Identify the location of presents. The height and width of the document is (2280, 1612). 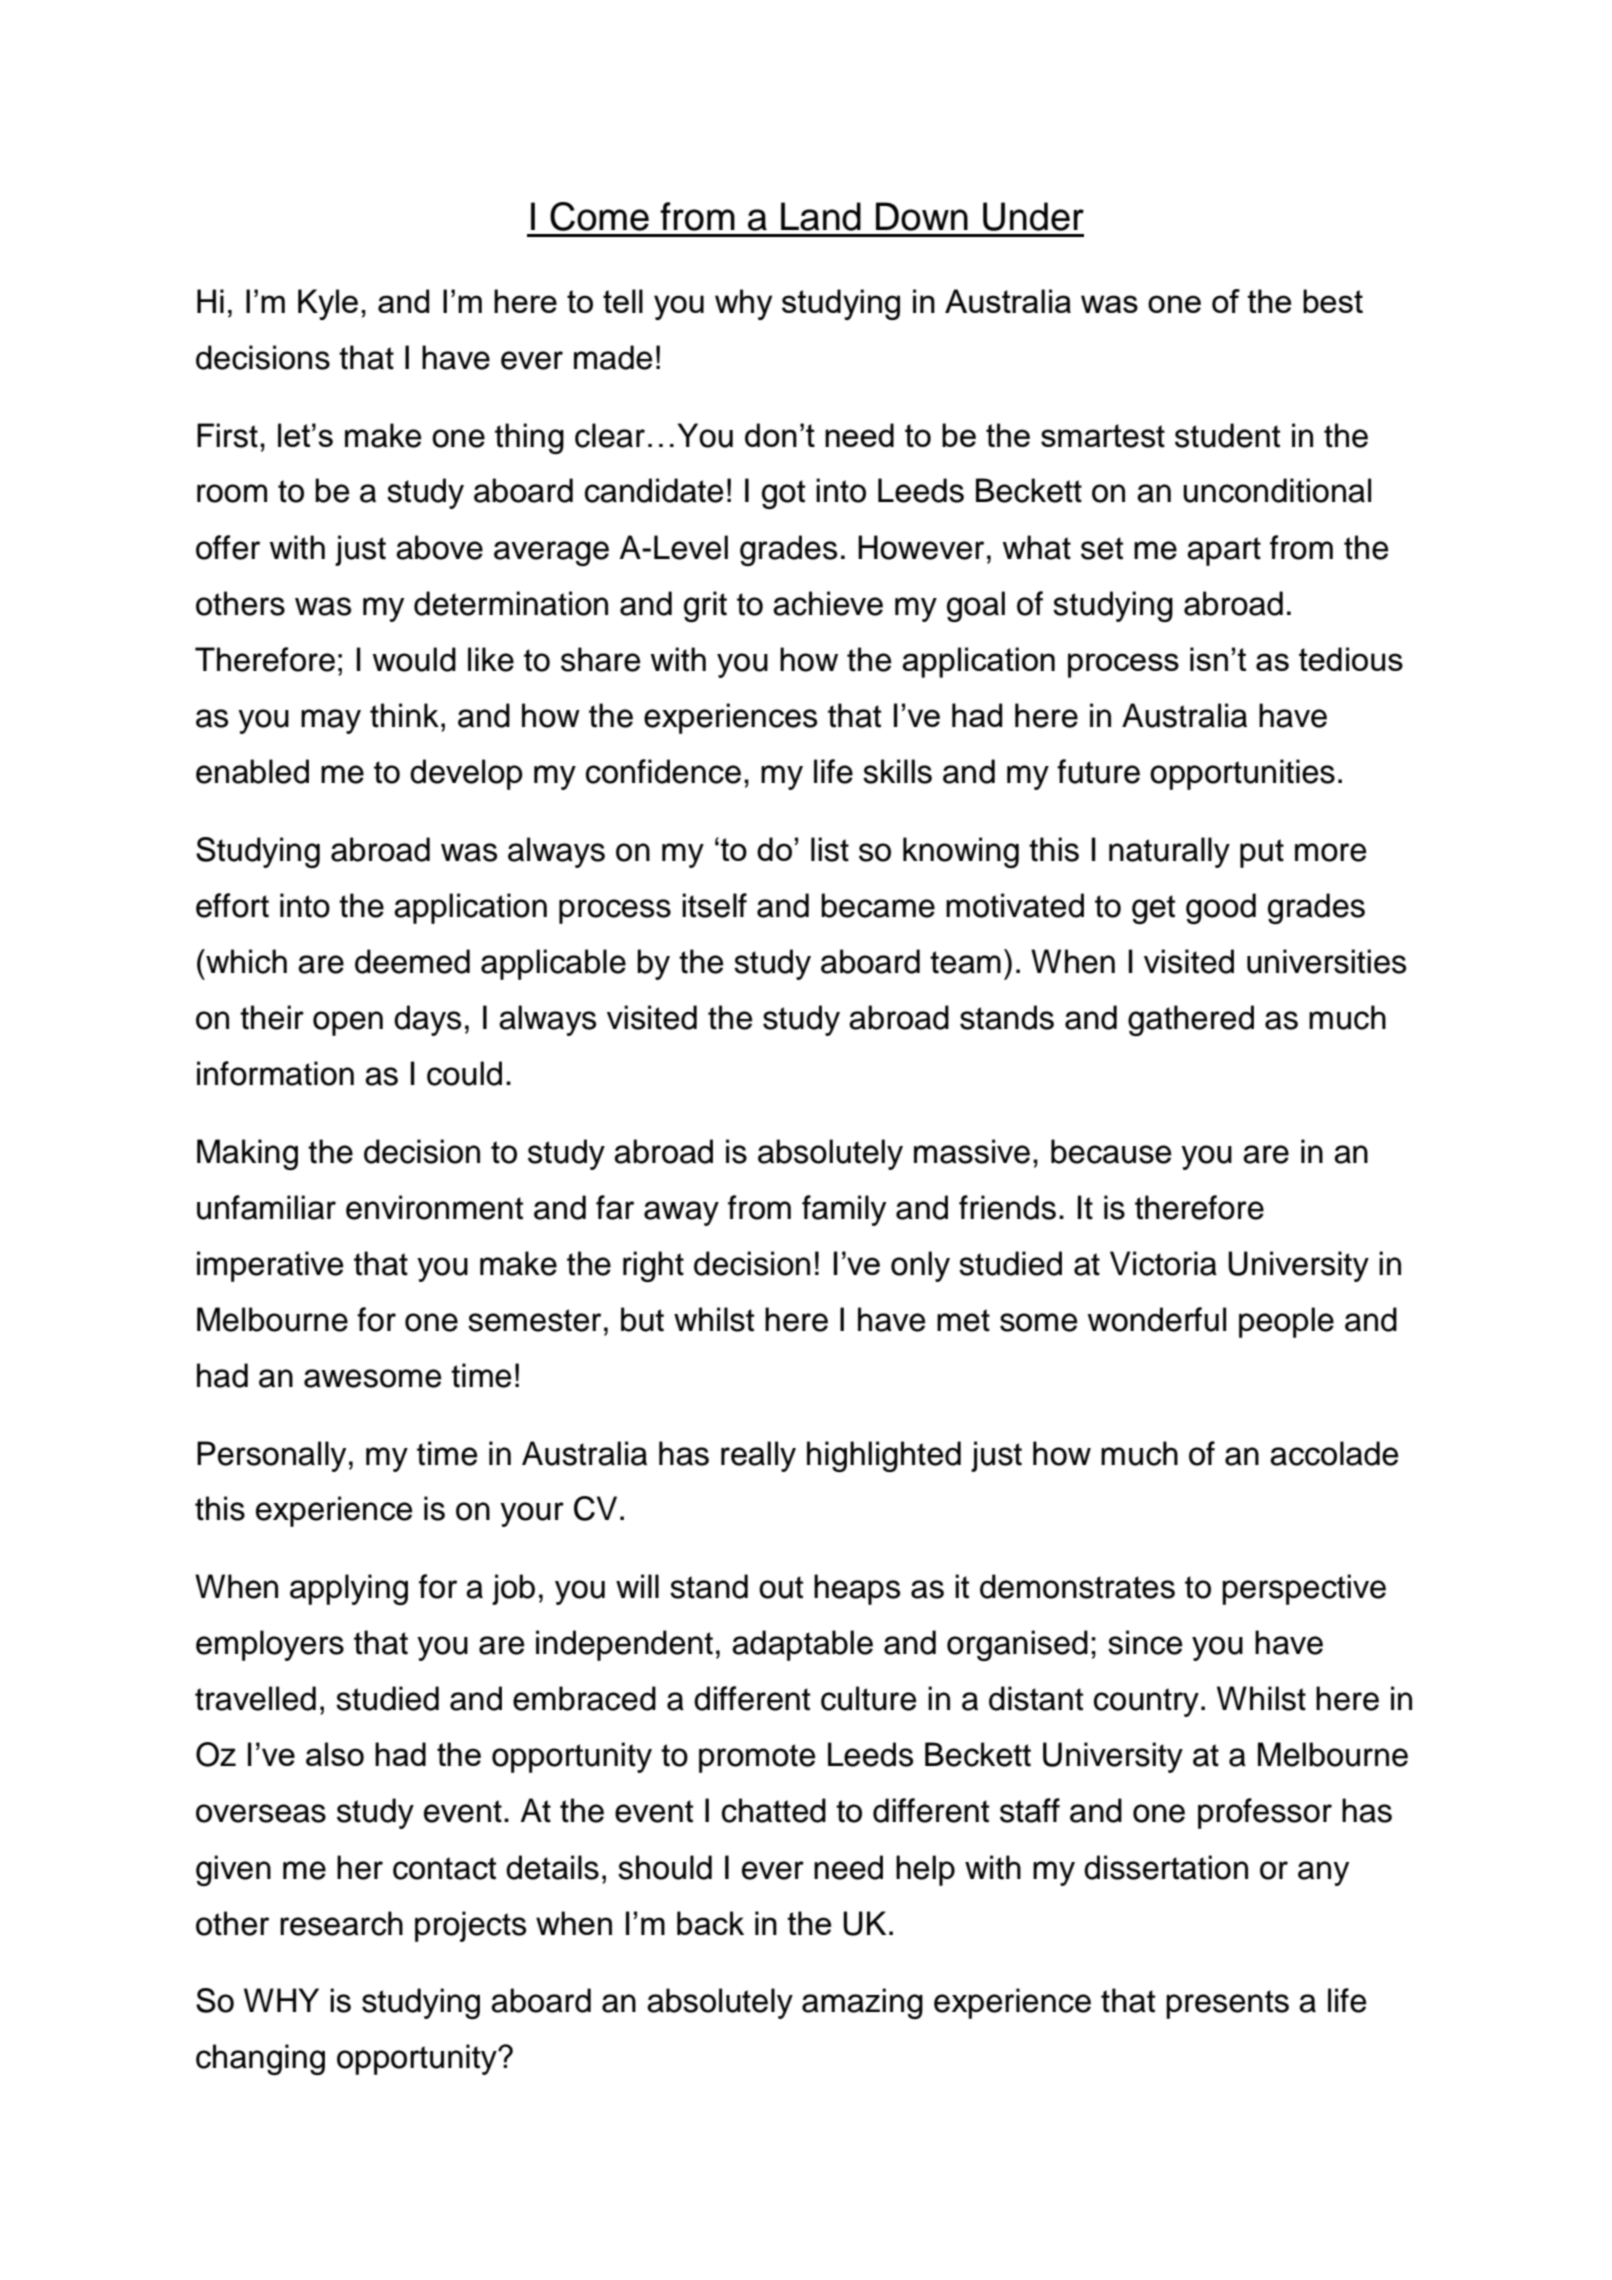
(1227, 2004).
